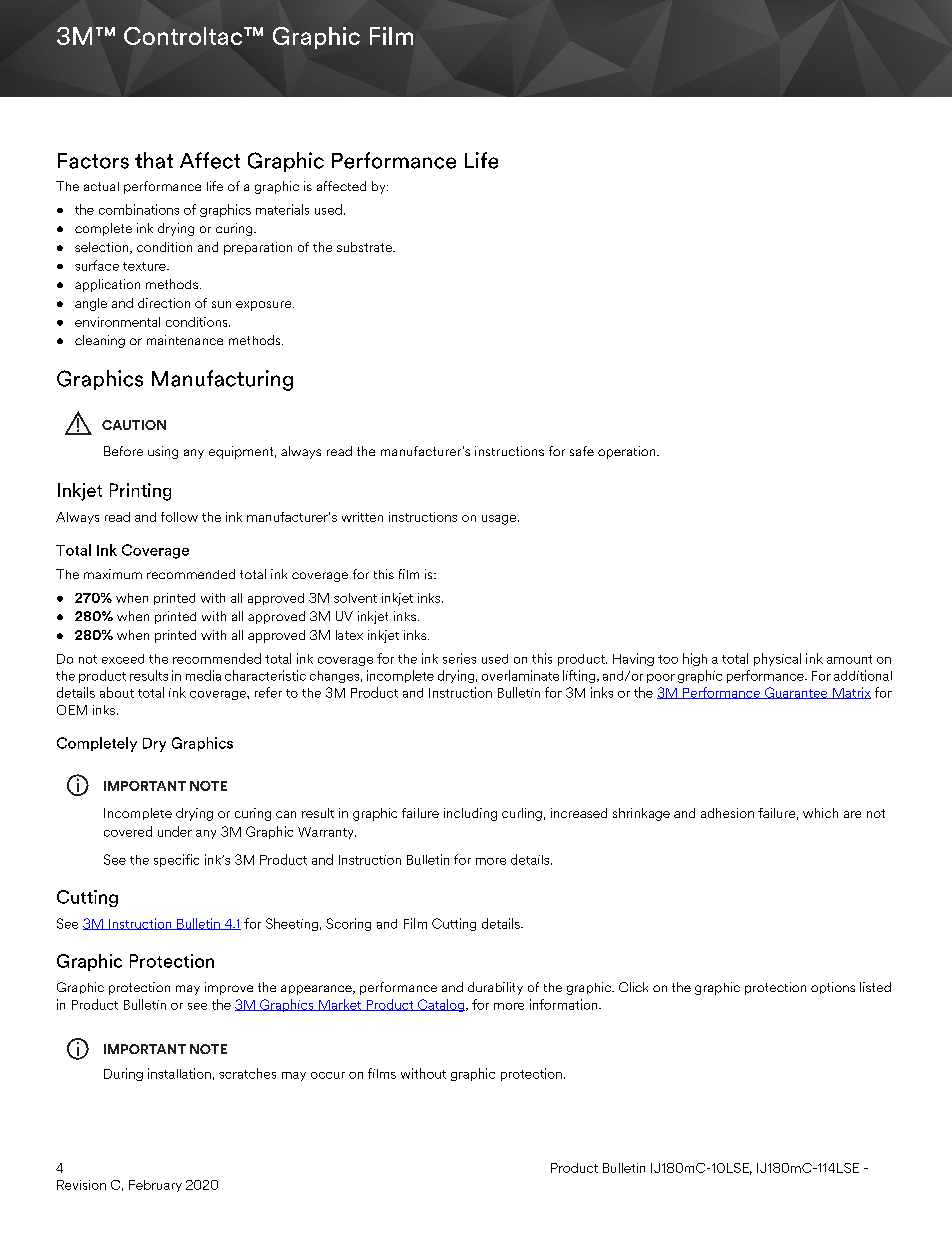 This screenshot has width=952, height=1233. Describe the element at coordinates (628, 452) in the screenshot. I see `operation` at that location.
